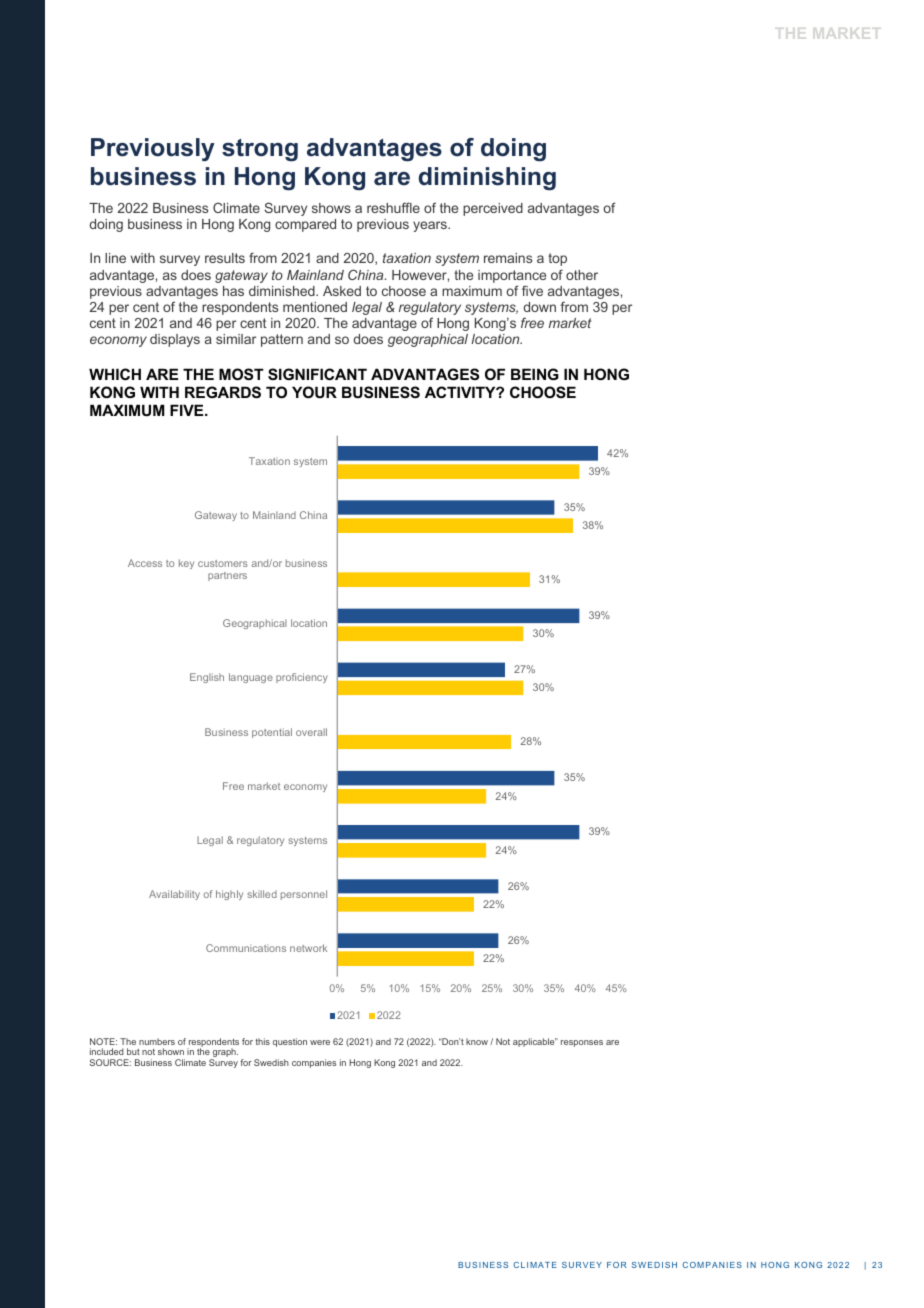 The height and width of the screenshot is (1308, 924). I want to click on line, so click(115, 258).
